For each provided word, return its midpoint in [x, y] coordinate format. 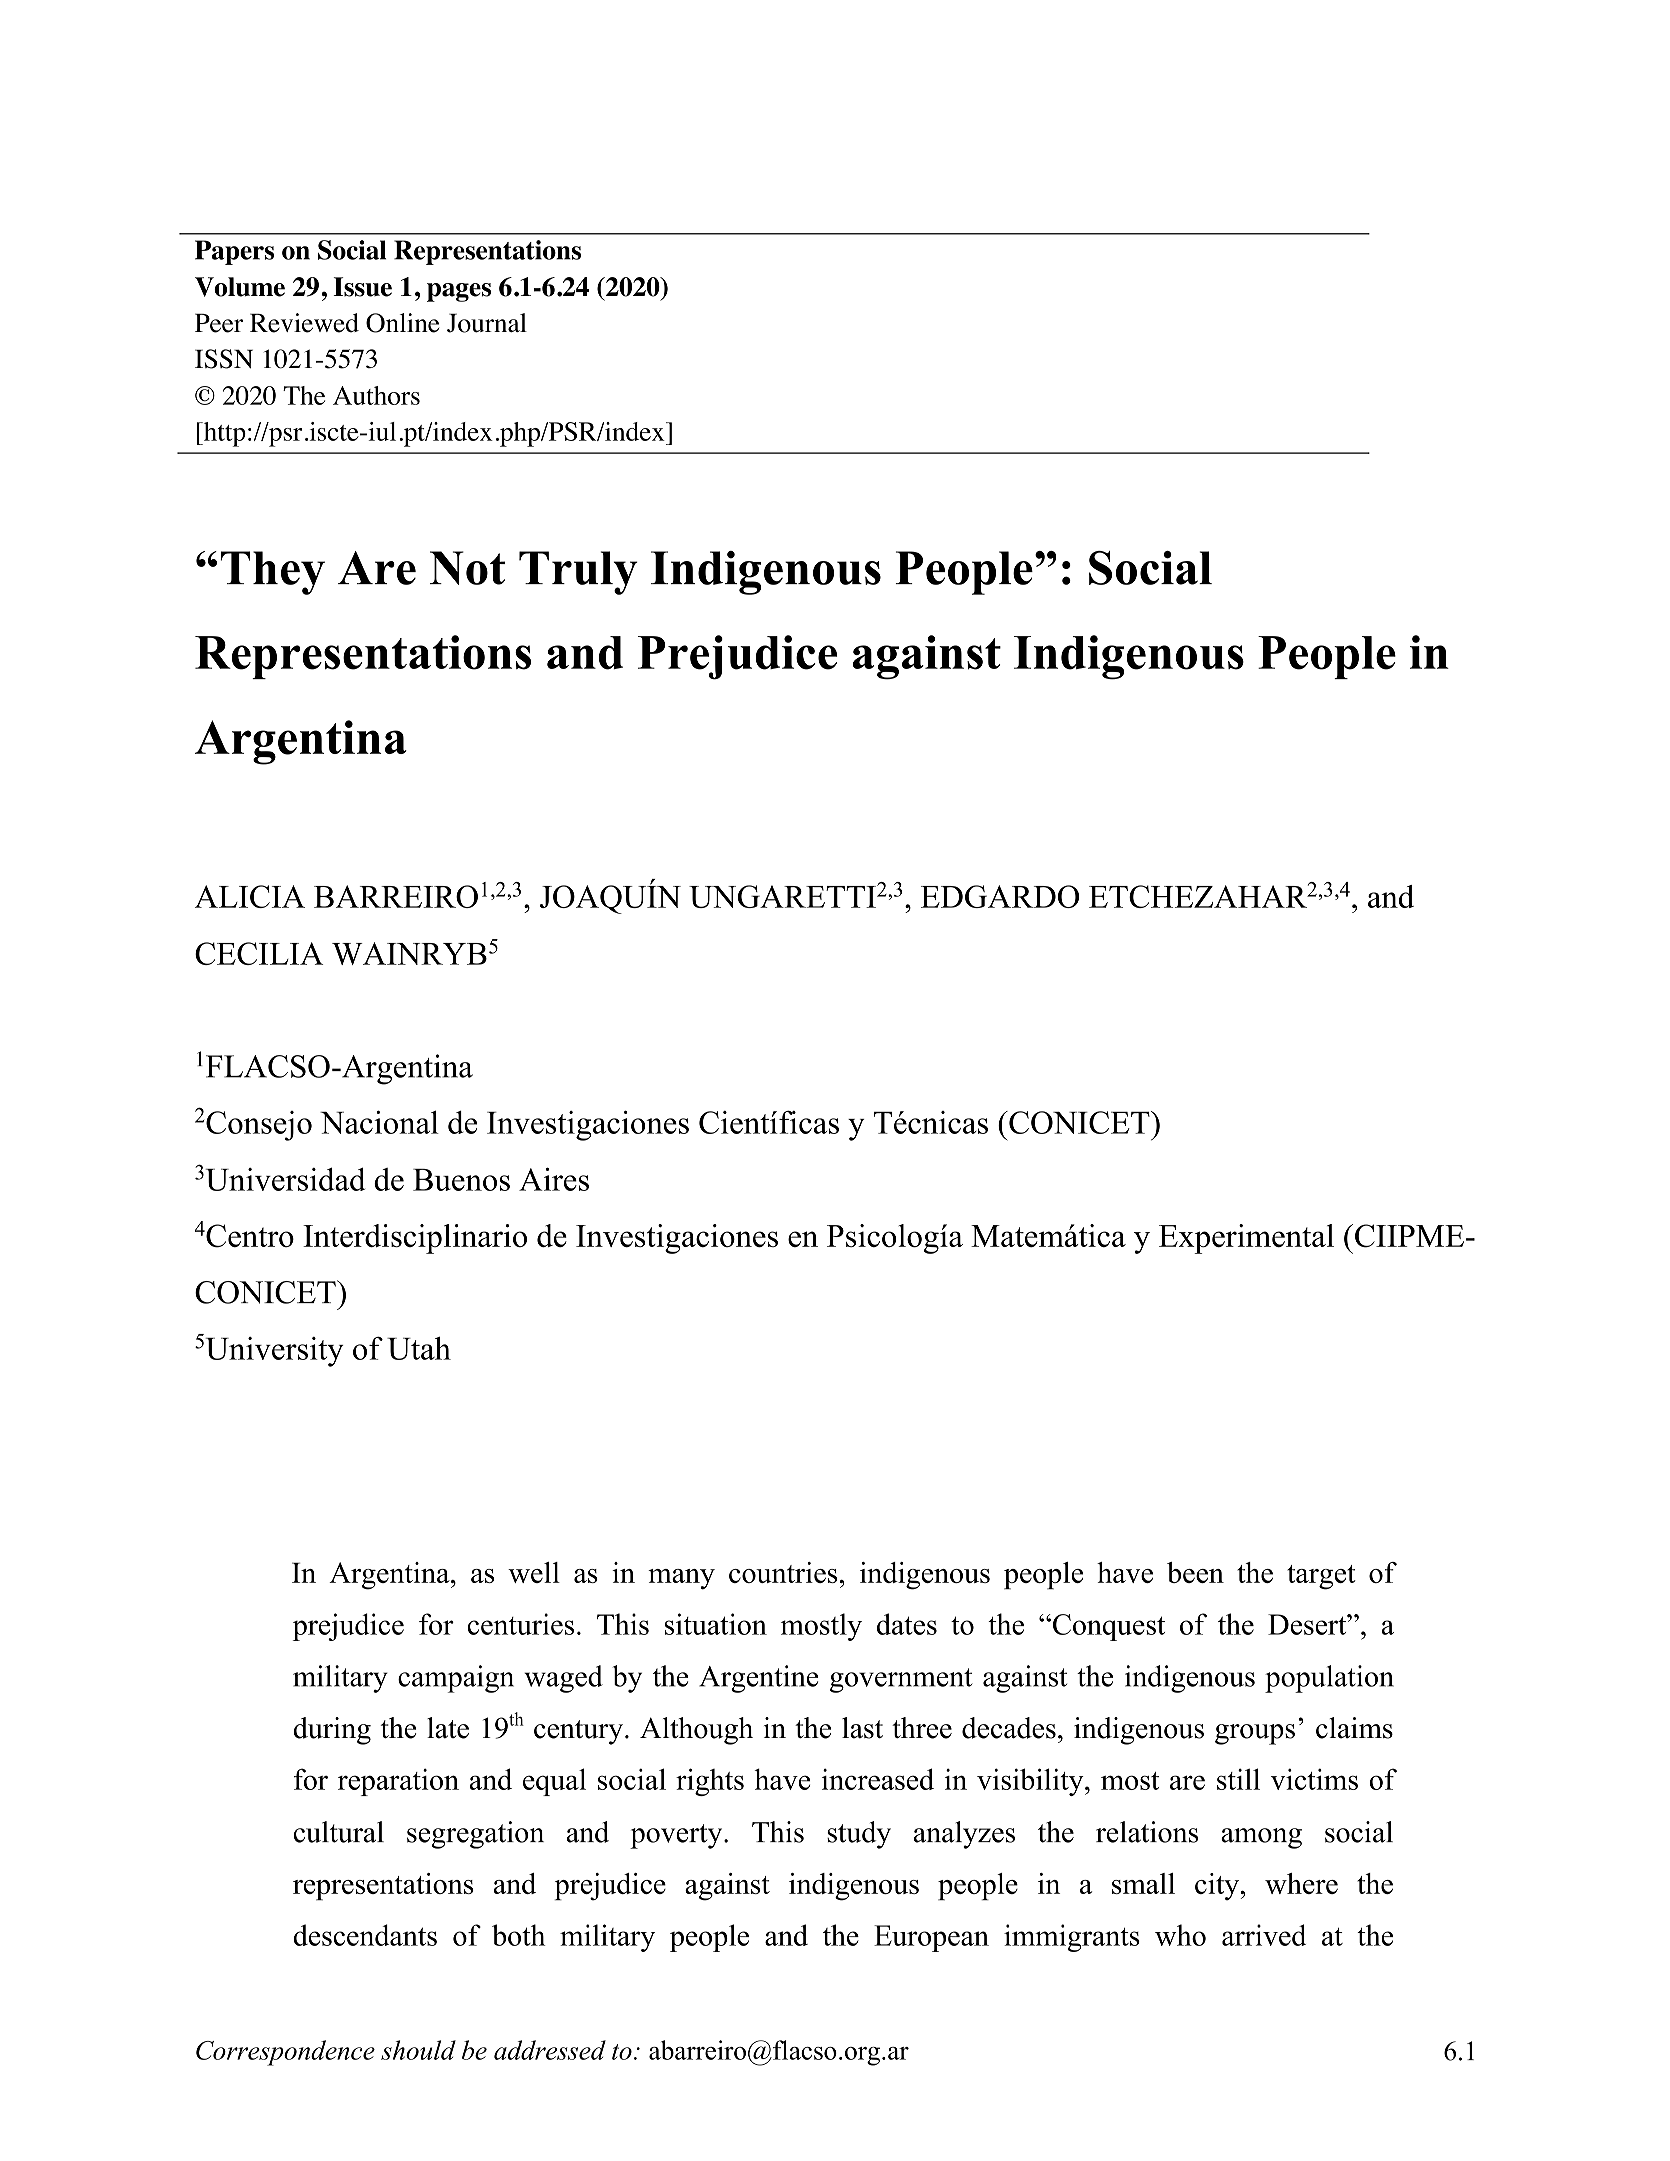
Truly [578, 573]
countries [783, 1572]
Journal [487, 323]
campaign [456, 1679]
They [272, 573]
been [1195, 1572]
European [931, 1938]
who [1180, 1935]
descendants [365, 1935]
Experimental [1246, 1239]
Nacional [379, 1122]
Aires [554, 1179]
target [1321, 1577]
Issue [362, 287]
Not [467, 568]
